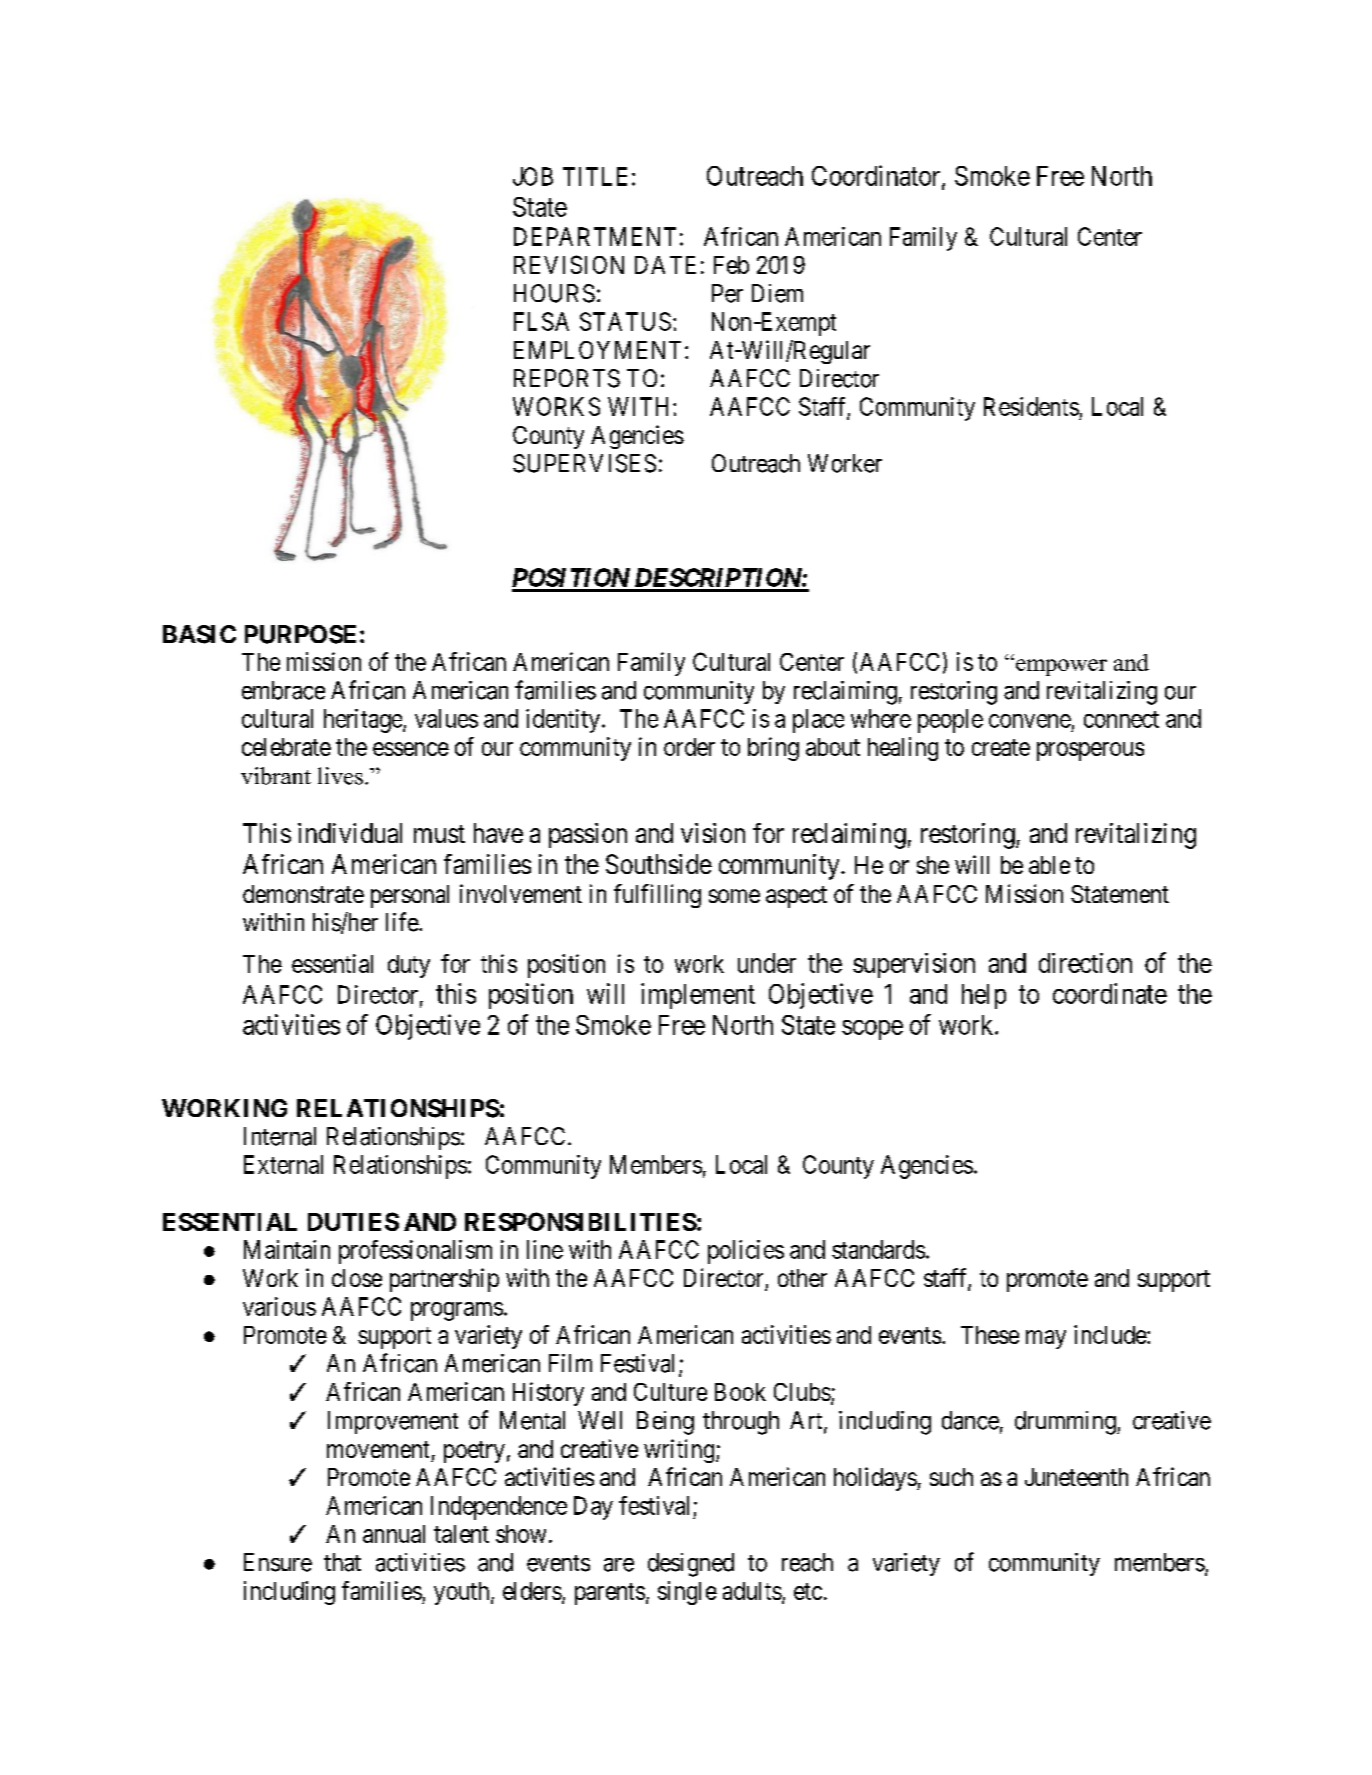 Image resolution: width=1372 pixels, height=1775 pixels. I want to click on Maintain, so click(287, 1249).
